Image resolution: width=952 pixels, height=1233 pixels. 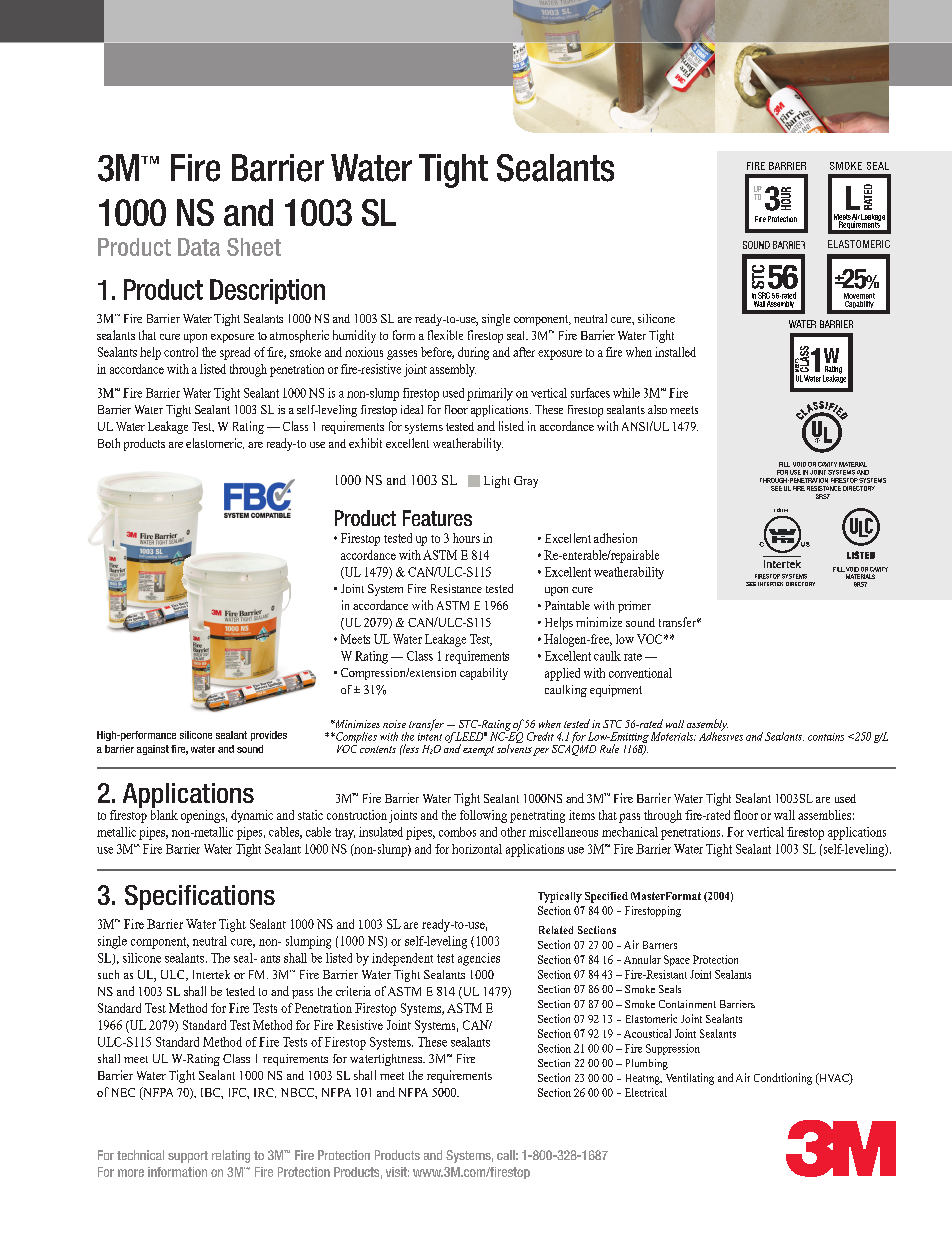 I want to click on exempt, so click(x=478, y=751).
